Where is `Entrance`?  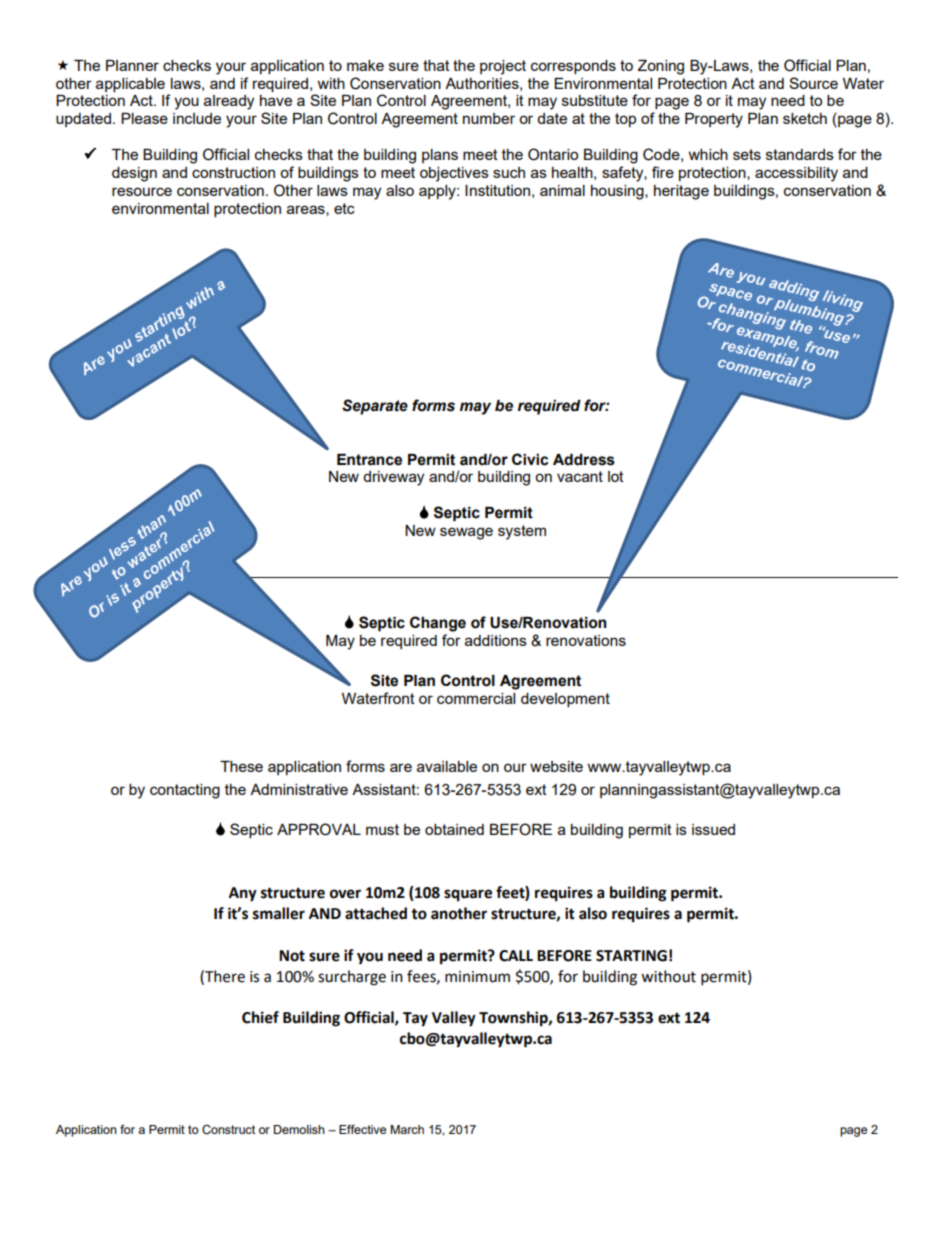
Entrance is located at coordinates (369, 460).
